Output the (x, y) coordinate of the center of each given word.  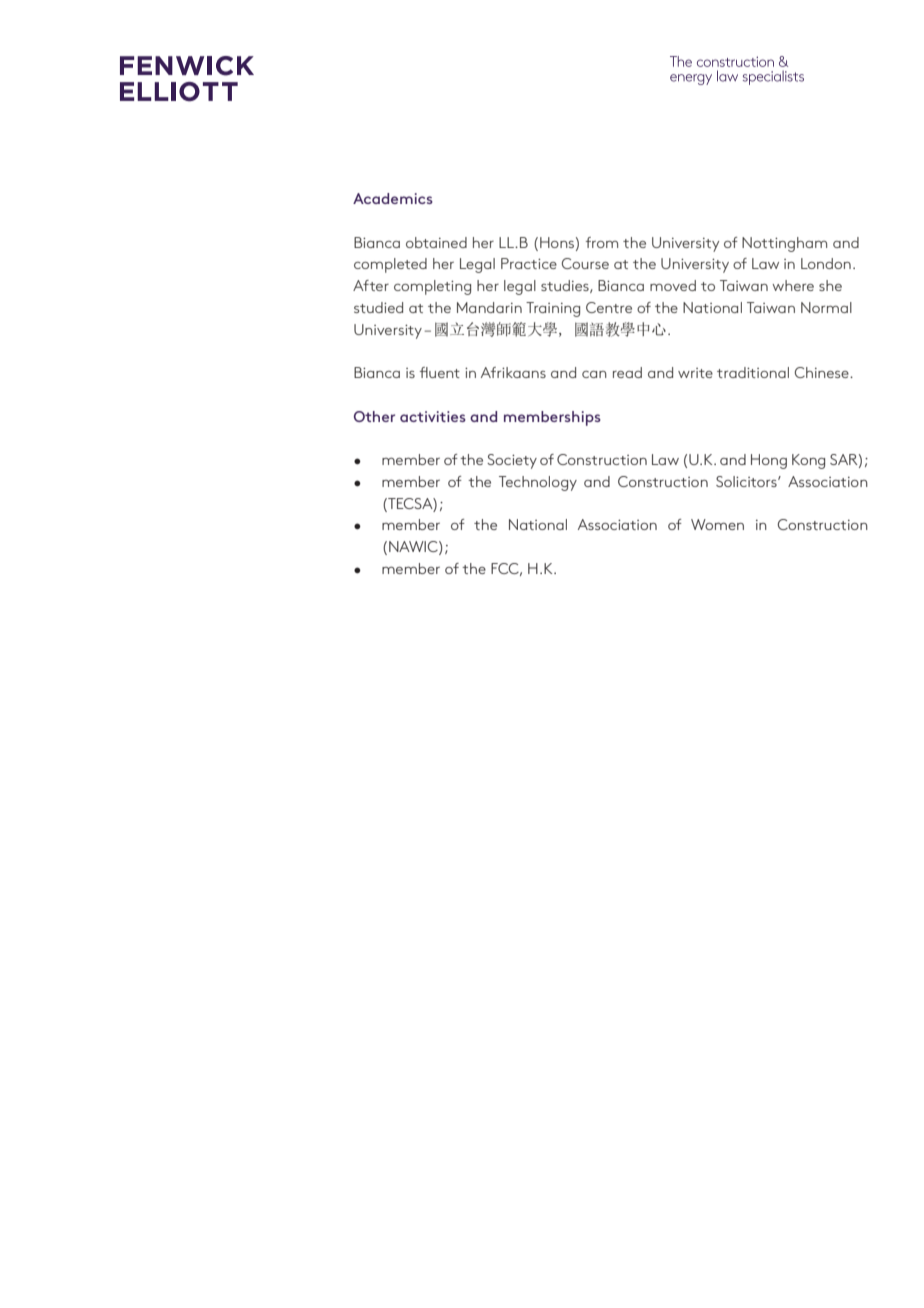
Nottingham (784, 244)
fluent (440, 372)
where (793, 285)
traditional (753, 372)
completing (432, 287)
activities (433, 416)
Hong (769, 461)
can (594, 374)
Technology (538, 483)
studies (566, 286)
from (602, 242)
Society (512, 461)
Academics (393, 198)
